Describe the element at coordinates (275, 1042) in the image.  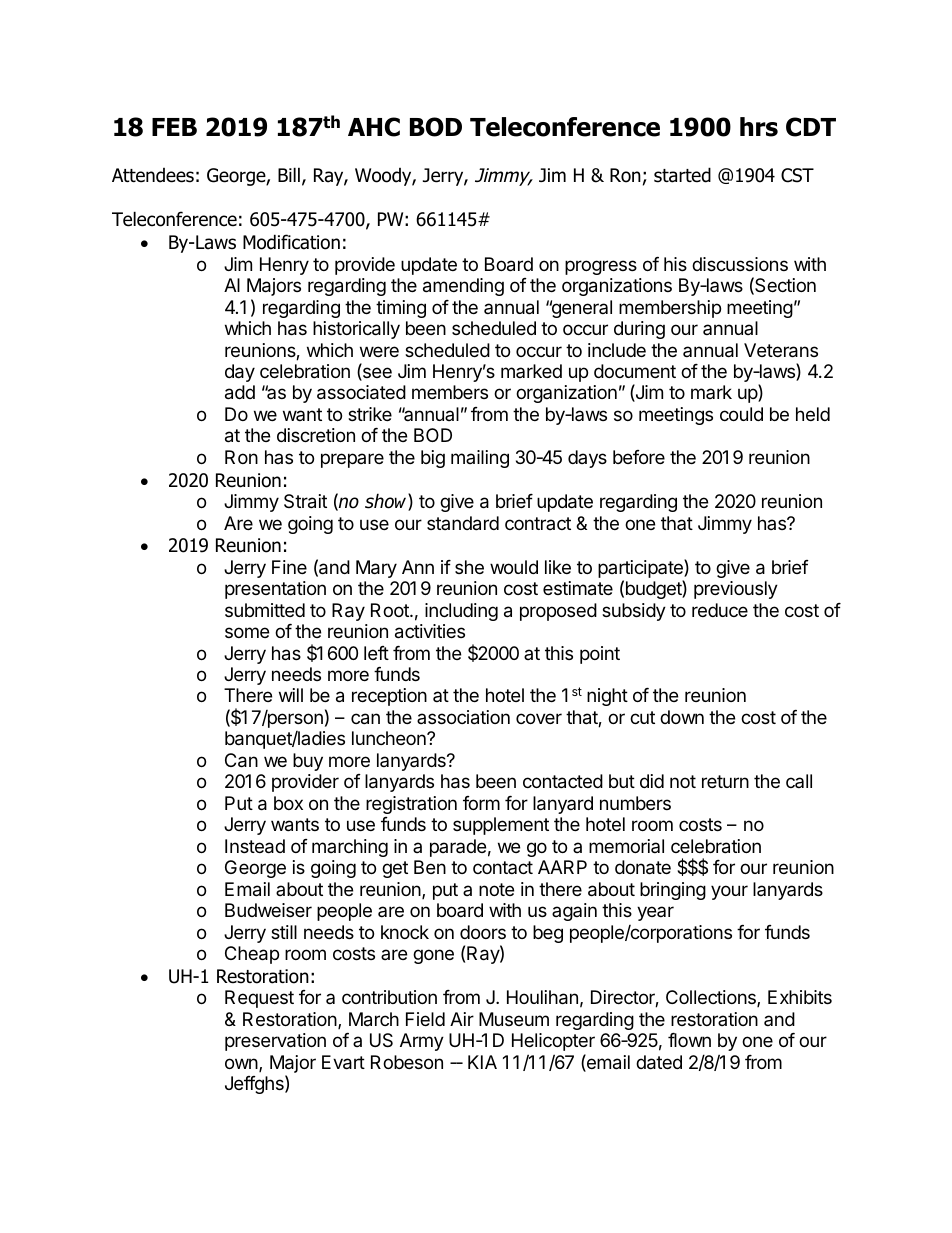
I see `preservation` at that location.
